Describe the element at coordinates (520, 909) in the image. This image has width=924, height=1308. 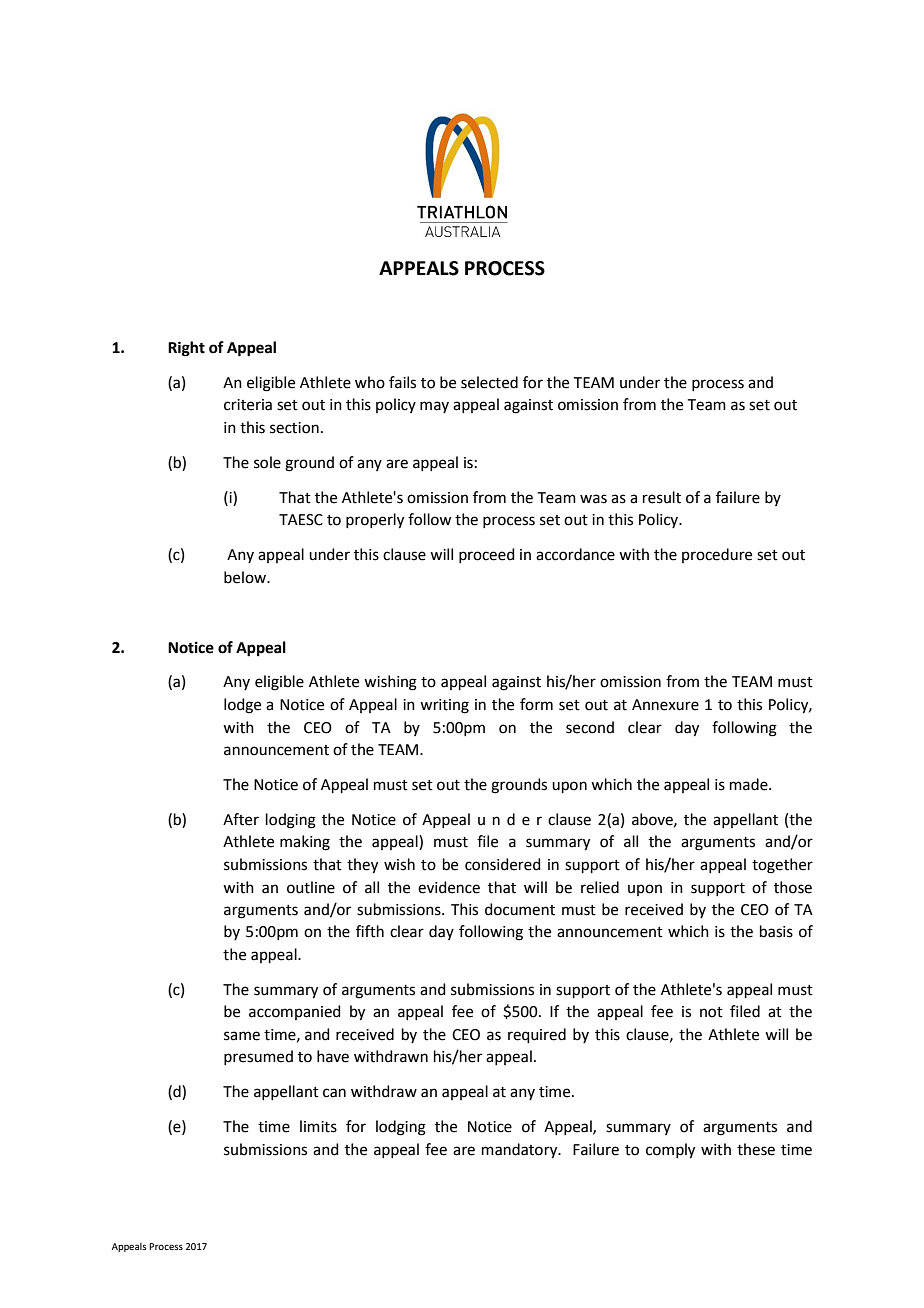
I see `document` at that location.
